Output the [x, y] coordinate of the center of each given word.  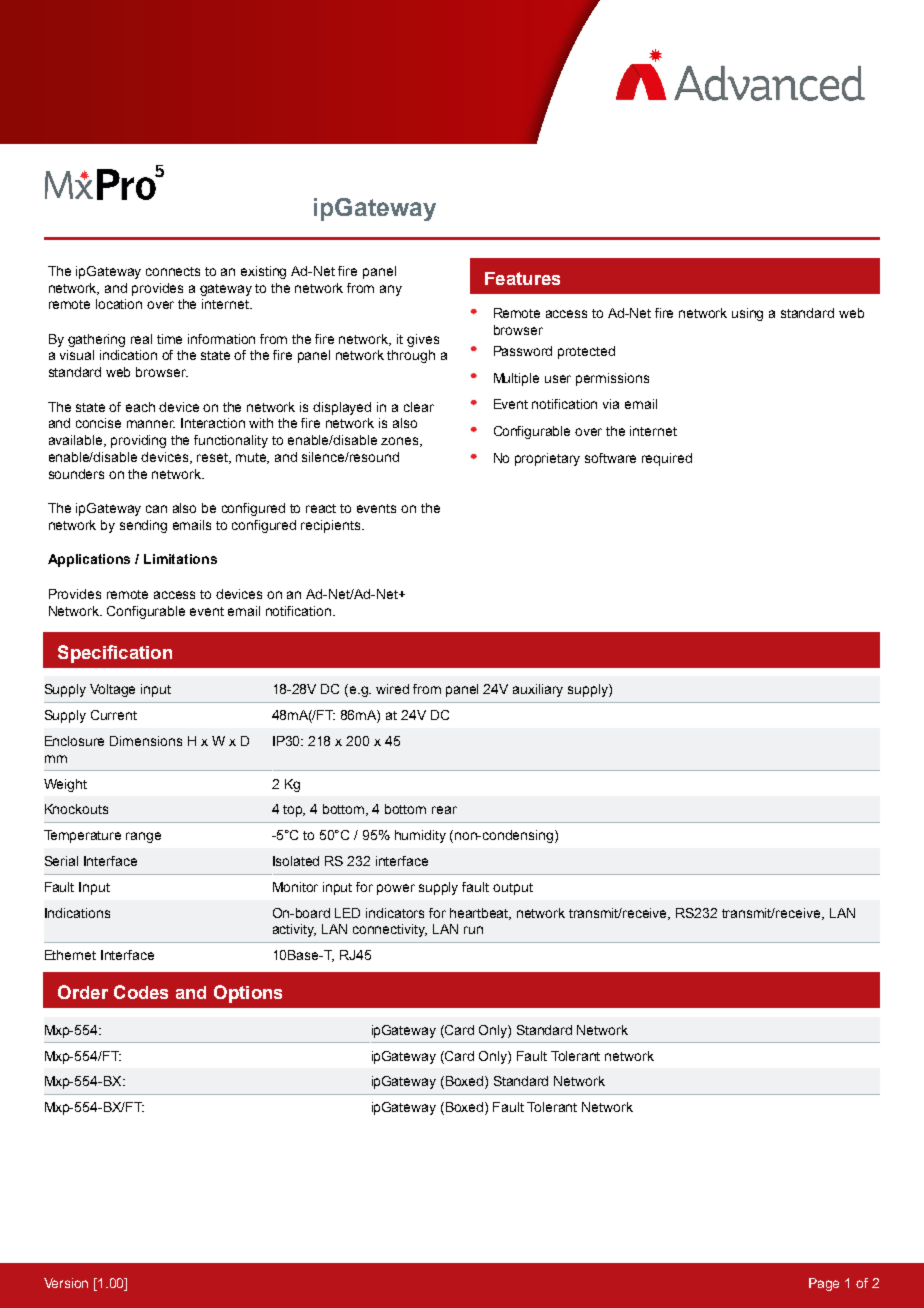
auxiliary [538, 690]
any [391, 290]
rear [444, 810]
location [119, 304]
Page [824, 1284]
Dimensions [146, 741]
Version [66, 1283]
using [747, 314]
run [473, 930]
